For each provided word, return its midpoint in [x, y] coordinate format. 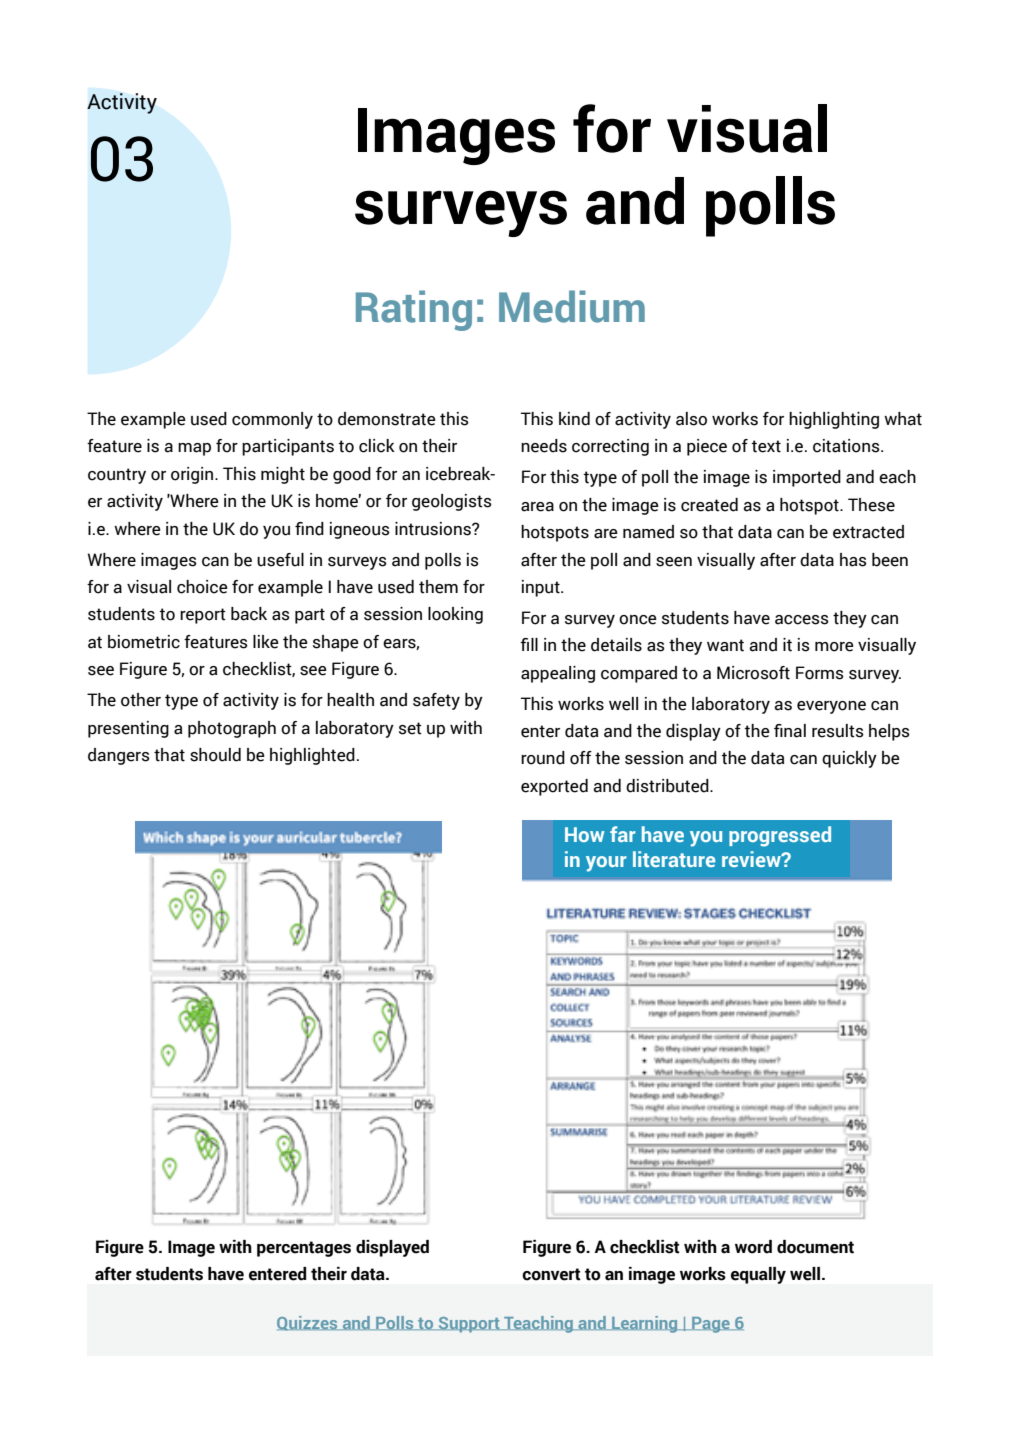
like [266, 642]
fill [529, 644]
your [606, 864]
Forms [820, 673]
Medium [572, 306]
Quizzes [308, 1323]
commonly [272, 420]
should [215, 755]
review [752, 859]
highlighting [834, 420]
